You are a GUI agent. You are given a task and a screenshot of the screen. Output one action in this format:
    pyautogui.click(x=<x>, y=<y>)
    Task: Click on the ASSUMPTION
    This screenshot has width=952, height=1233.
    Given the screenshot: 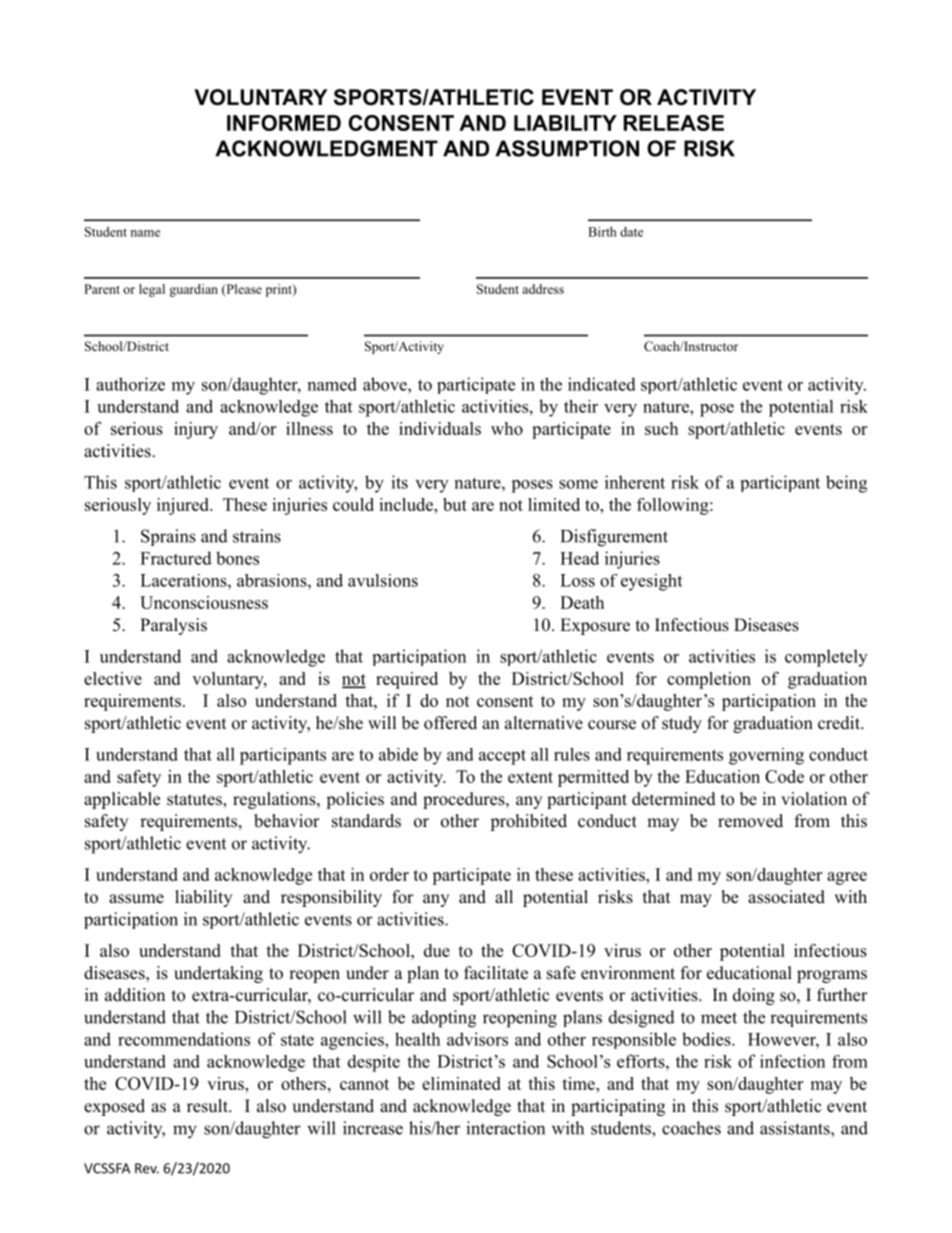 What is the action you would take?
    pyautogui.click(x=567, y=148)
